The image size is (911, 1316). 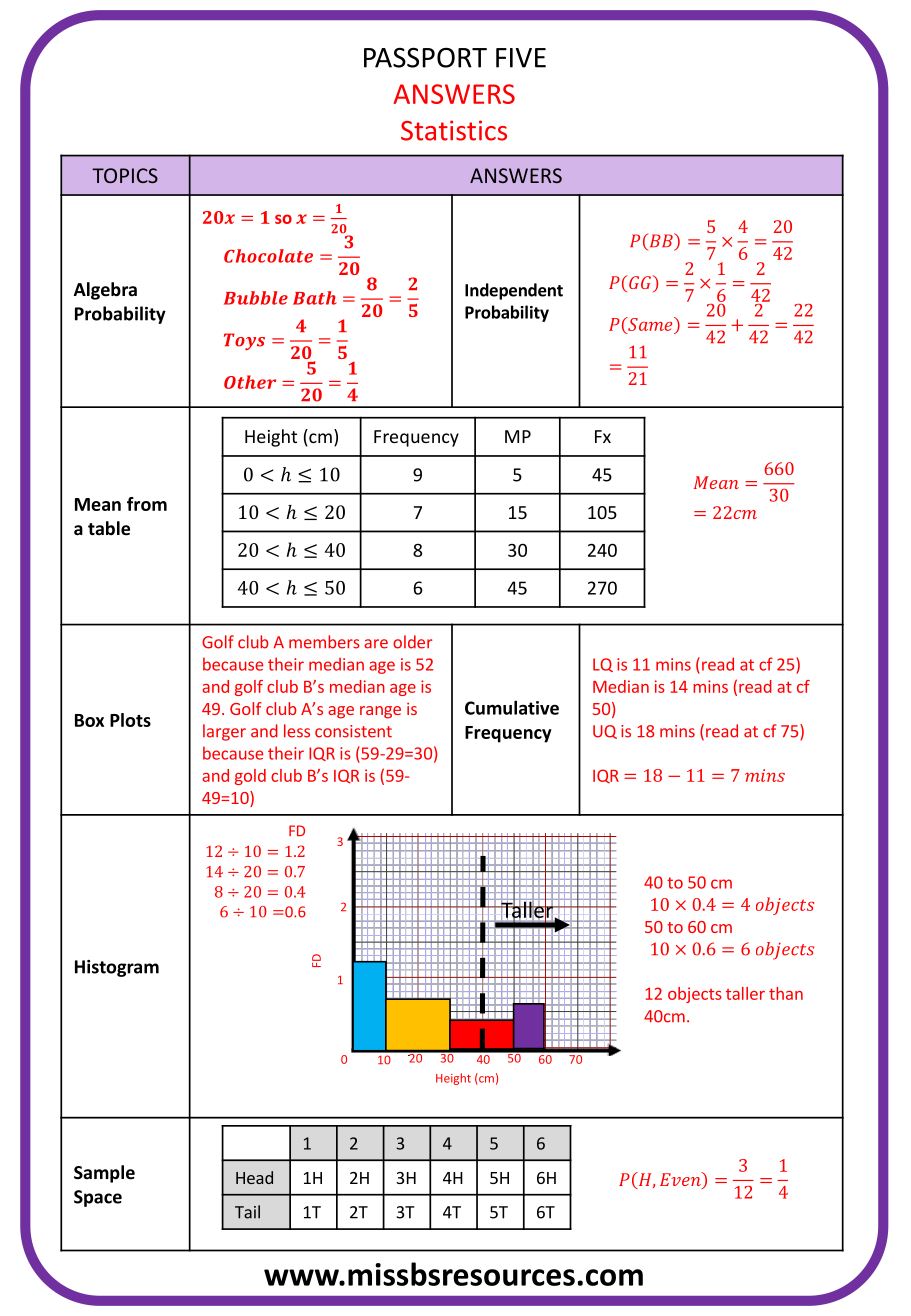 I want to click on Statistics, so click(x=454, y=130).
